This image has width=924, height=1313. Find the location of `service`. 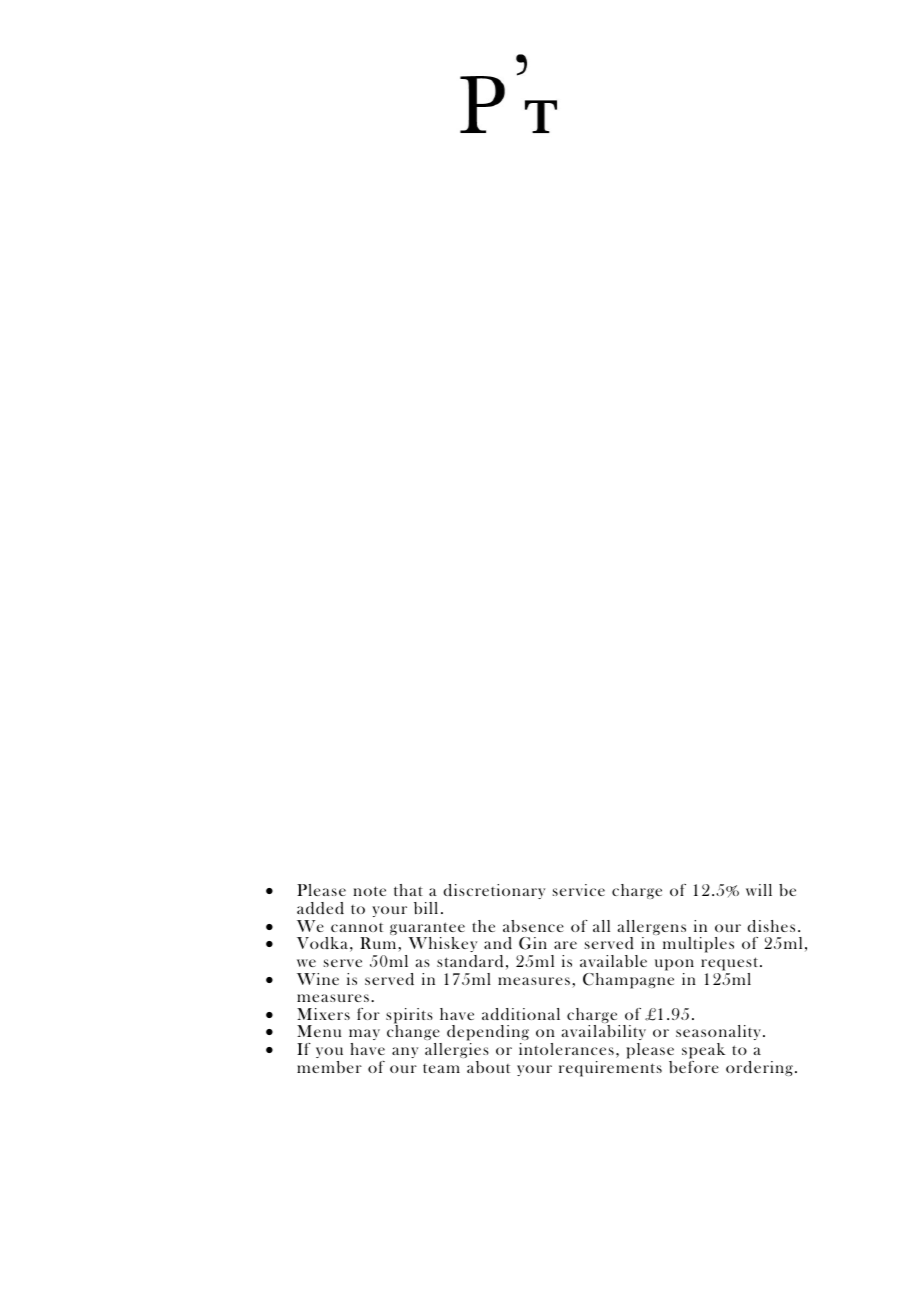

service is located at coordinates (579, 890).
